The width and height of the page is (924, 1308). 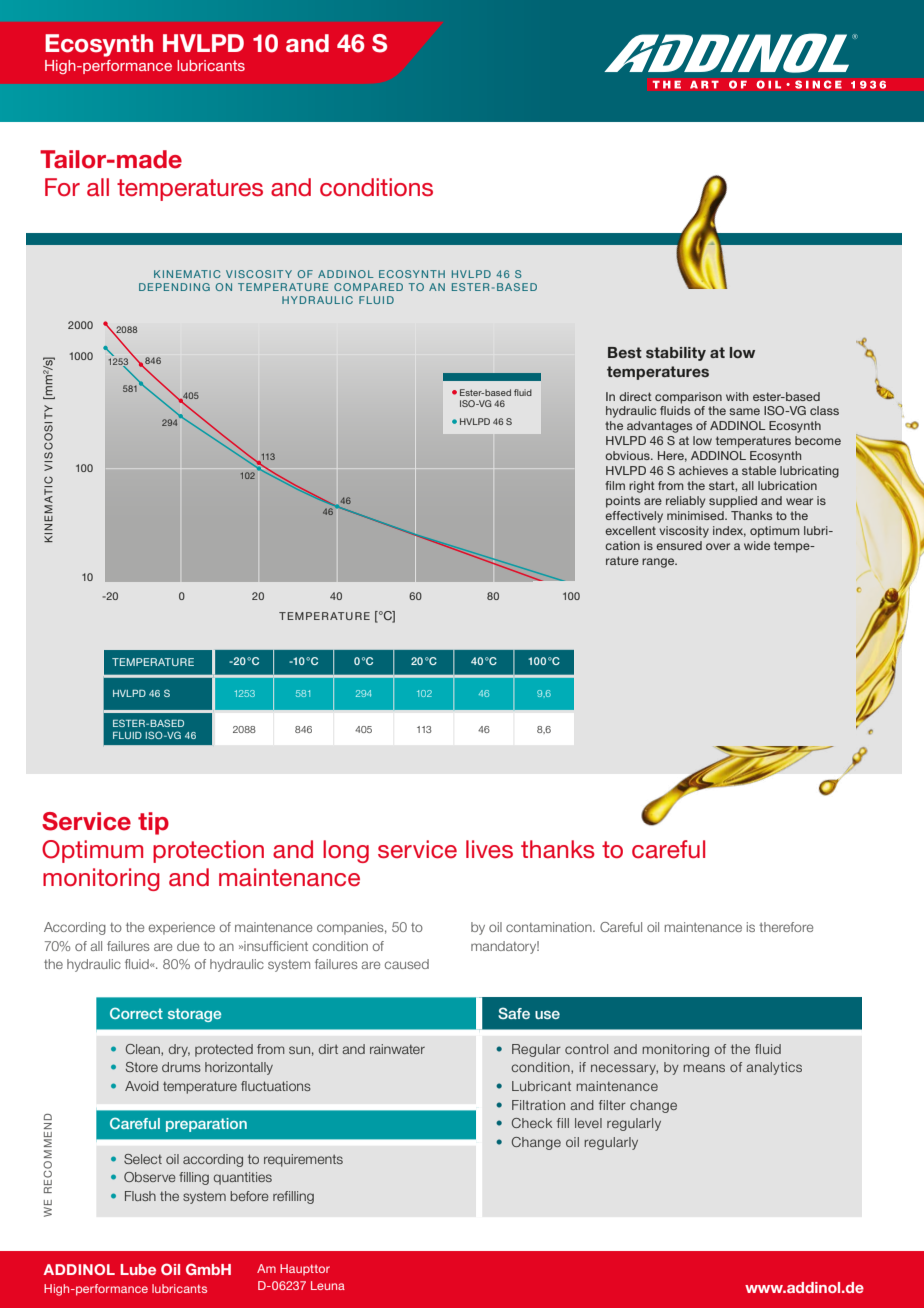 I want to click on excellent, so click(x=630, y=530).
